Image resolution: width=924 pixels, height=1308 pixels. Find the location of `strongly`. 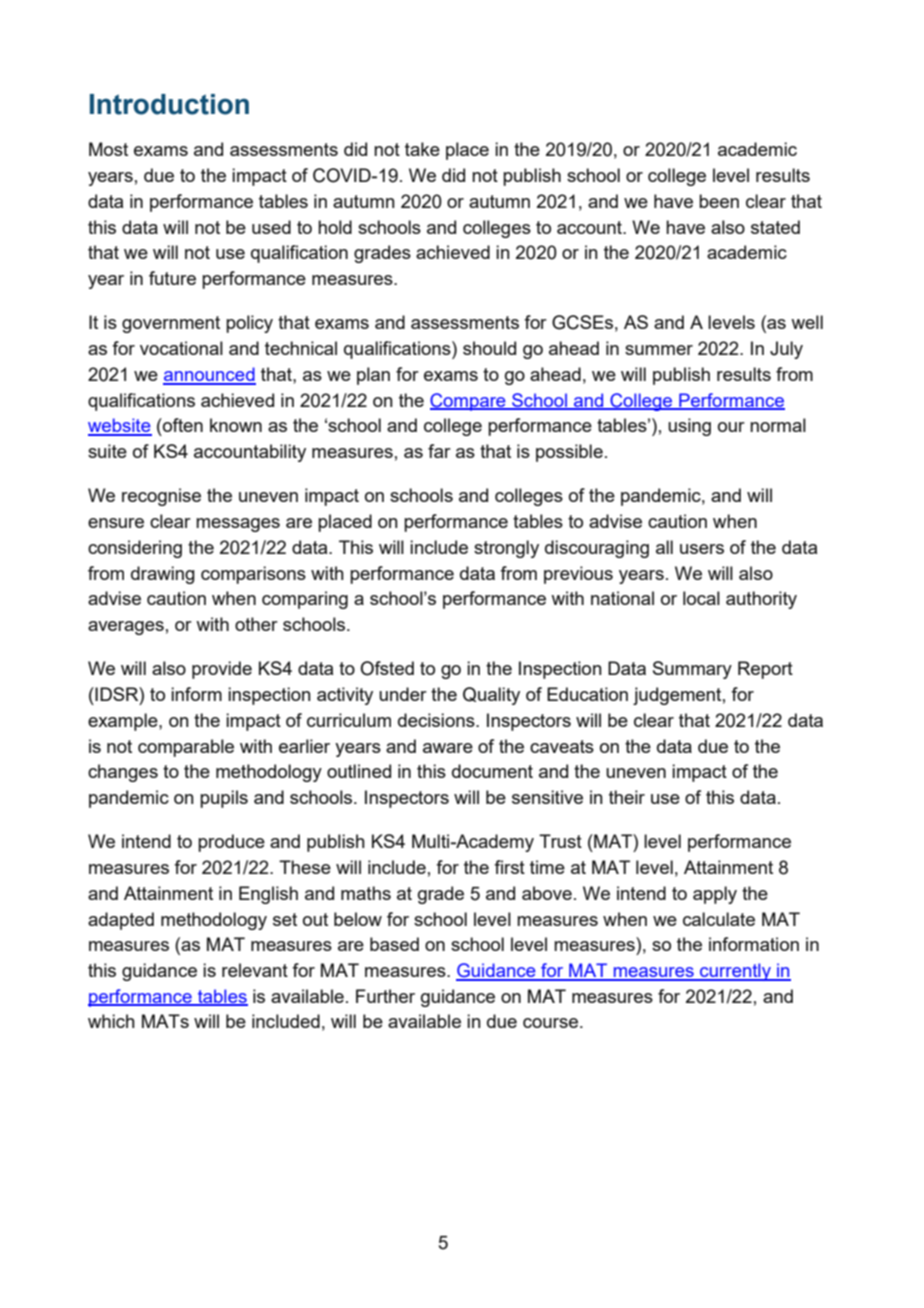

strongly is located at coordinates (506, 549).
